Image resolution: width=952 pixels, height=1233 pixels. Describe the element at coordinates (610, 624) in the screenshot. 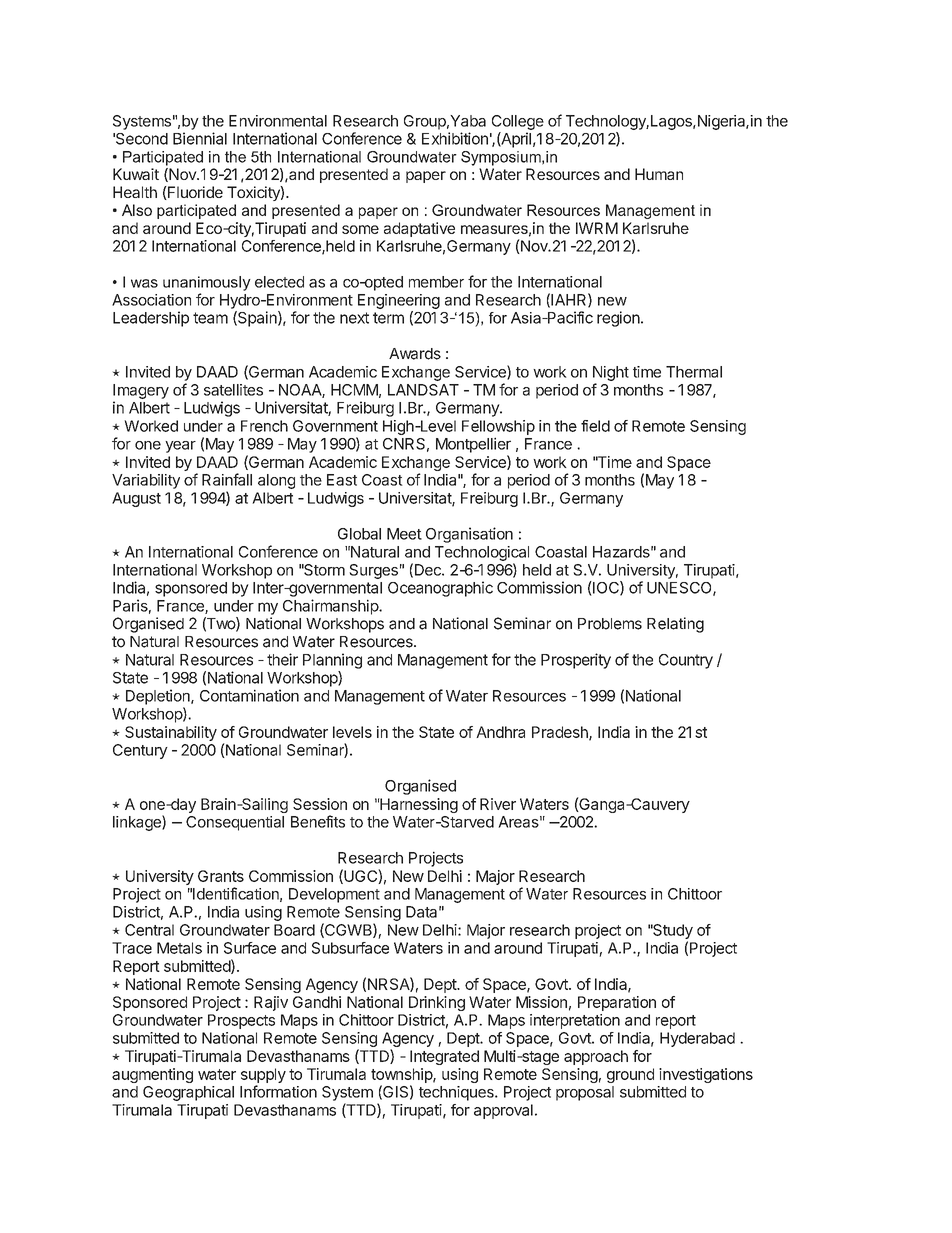

I see `Problems` at that location.
